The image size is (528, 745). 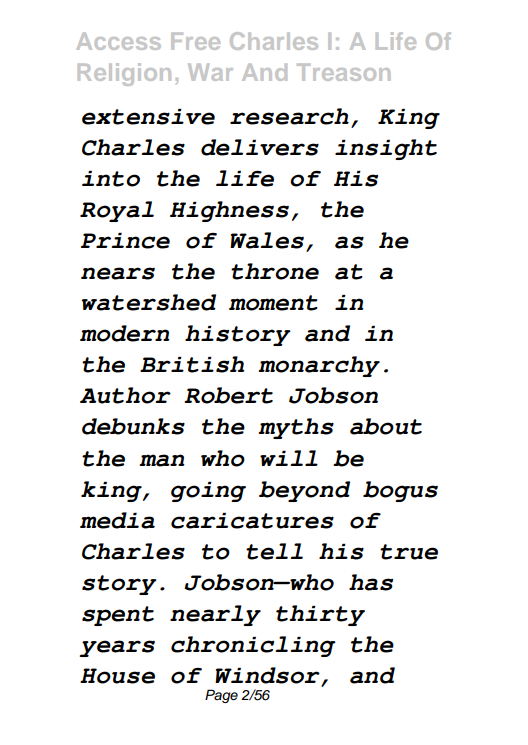 I want to click on Windsor, so click(x=268, y=676).
